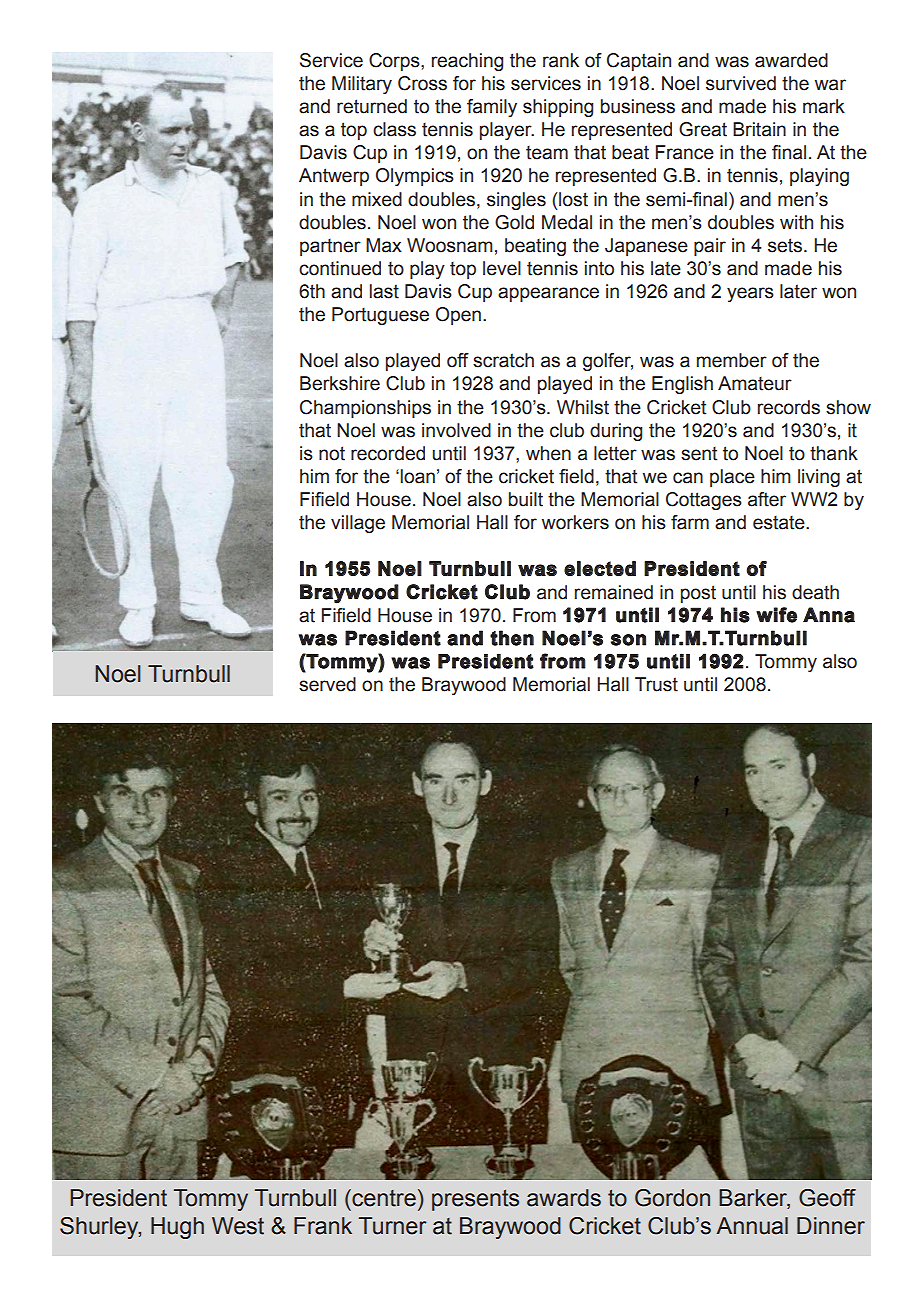 The height and width of the screenshot is (1308, 924). I want to click on Military, so click(362, 85).
